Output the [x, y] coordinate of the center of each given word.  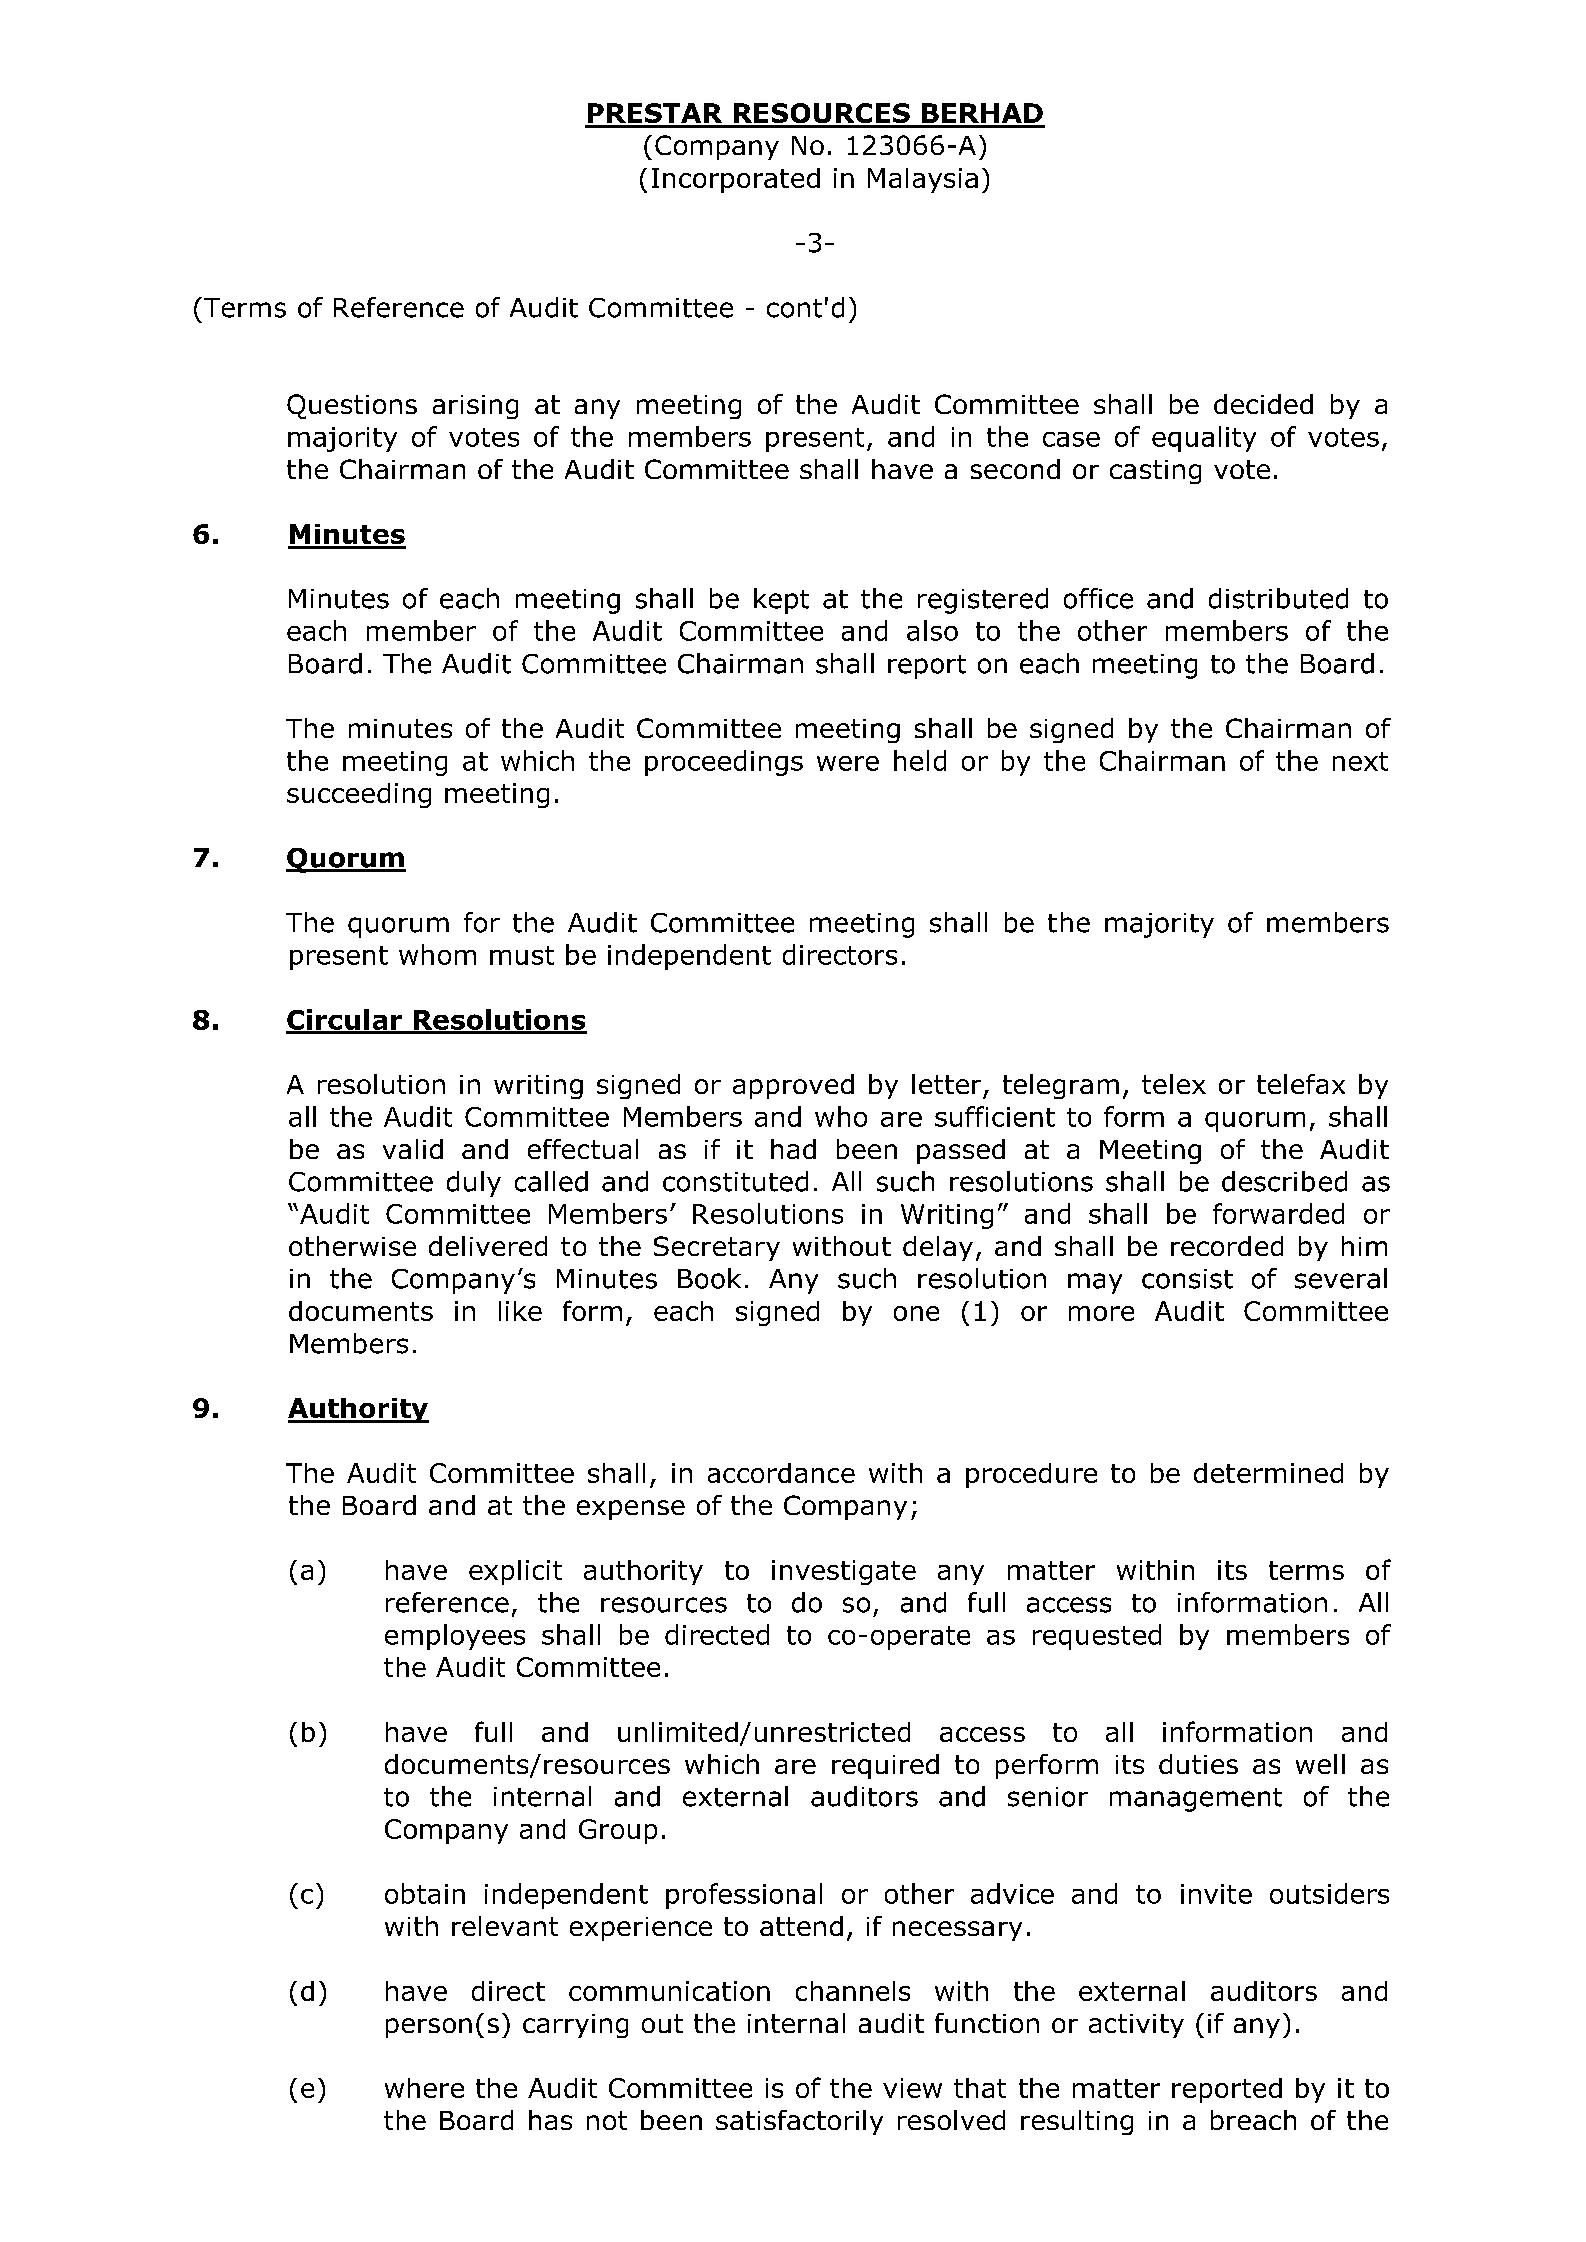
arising [475, 407]
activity [1136, 2026]
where [424, 2088]
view [912, 2088]
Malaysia [923, 180]
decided [1263, 404]
